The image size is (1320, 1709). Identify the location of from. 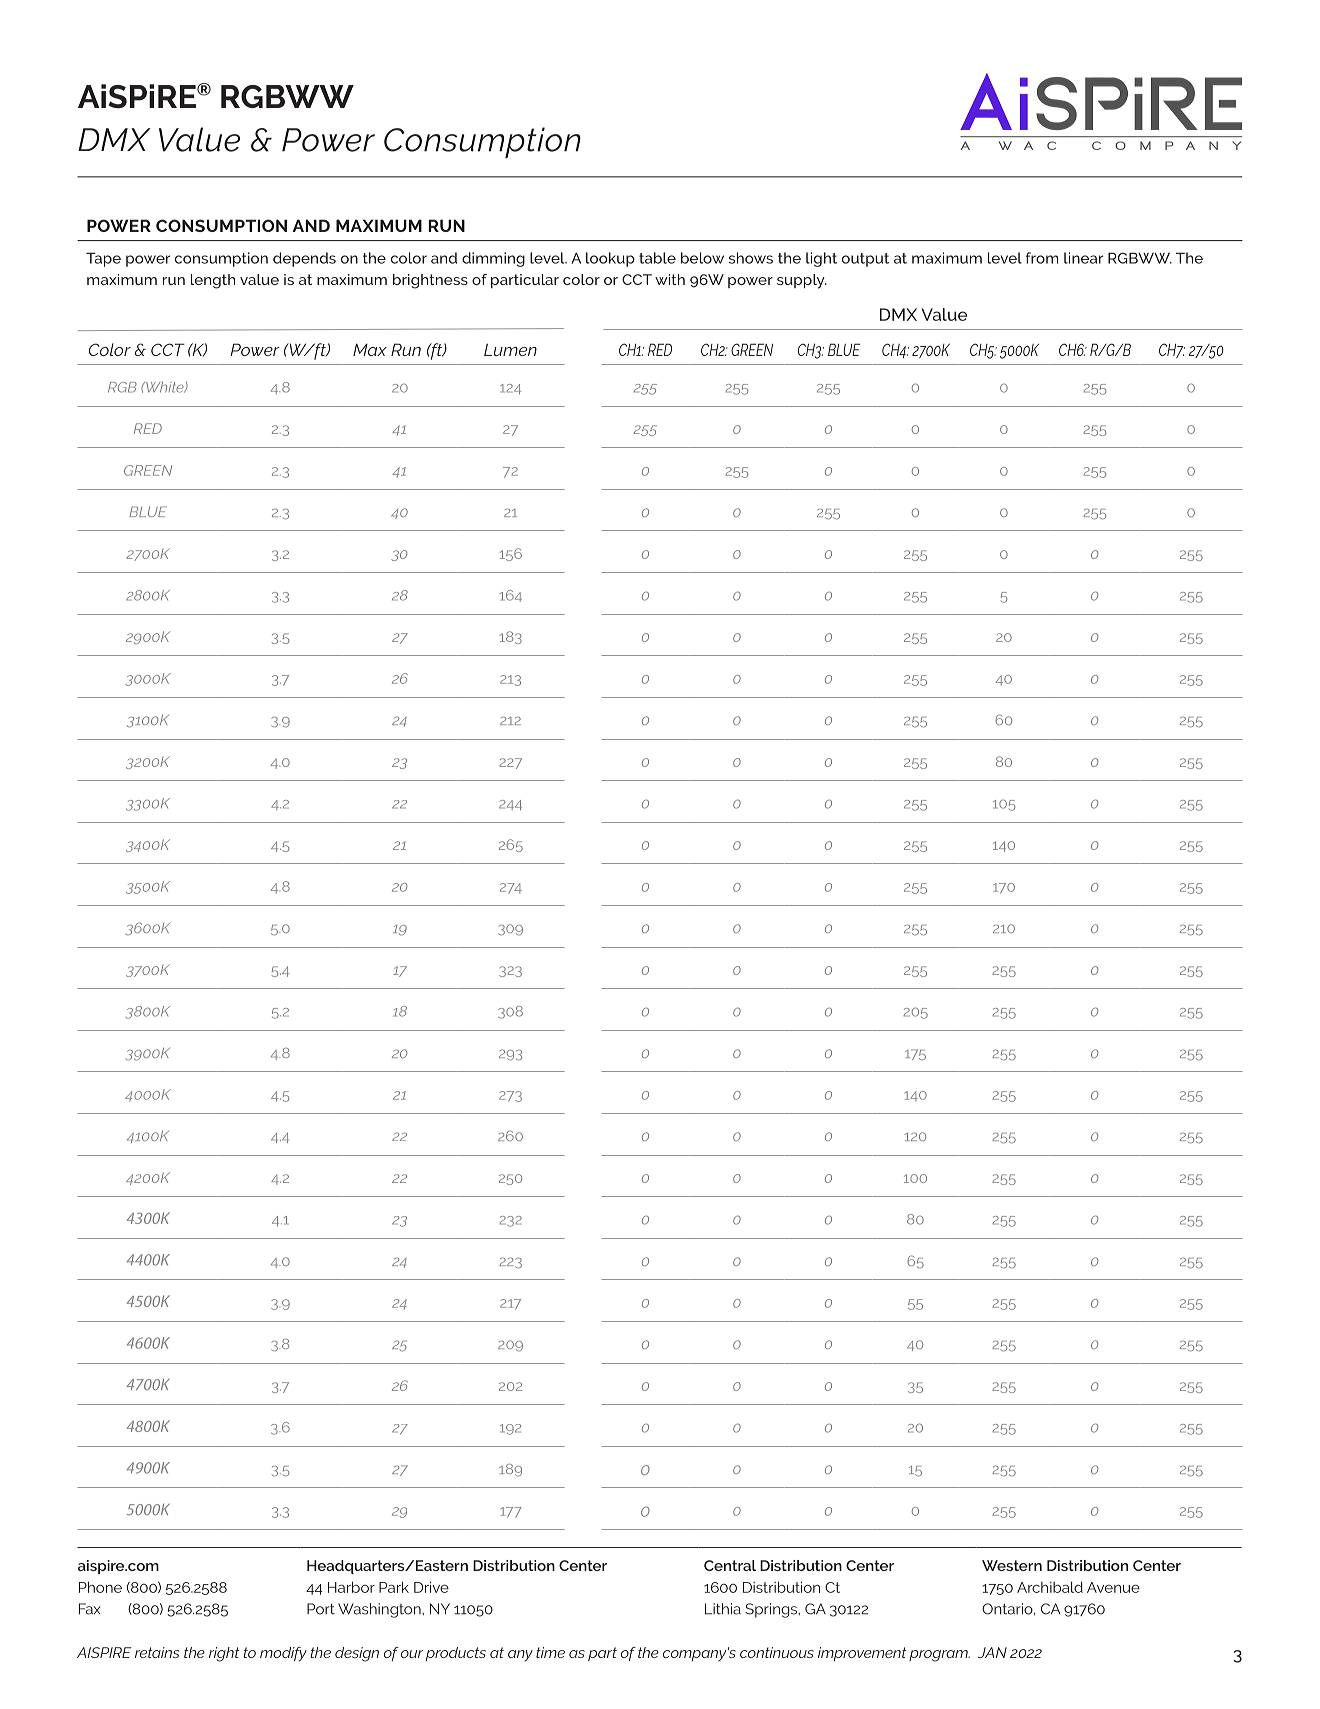
(1042, 258).
